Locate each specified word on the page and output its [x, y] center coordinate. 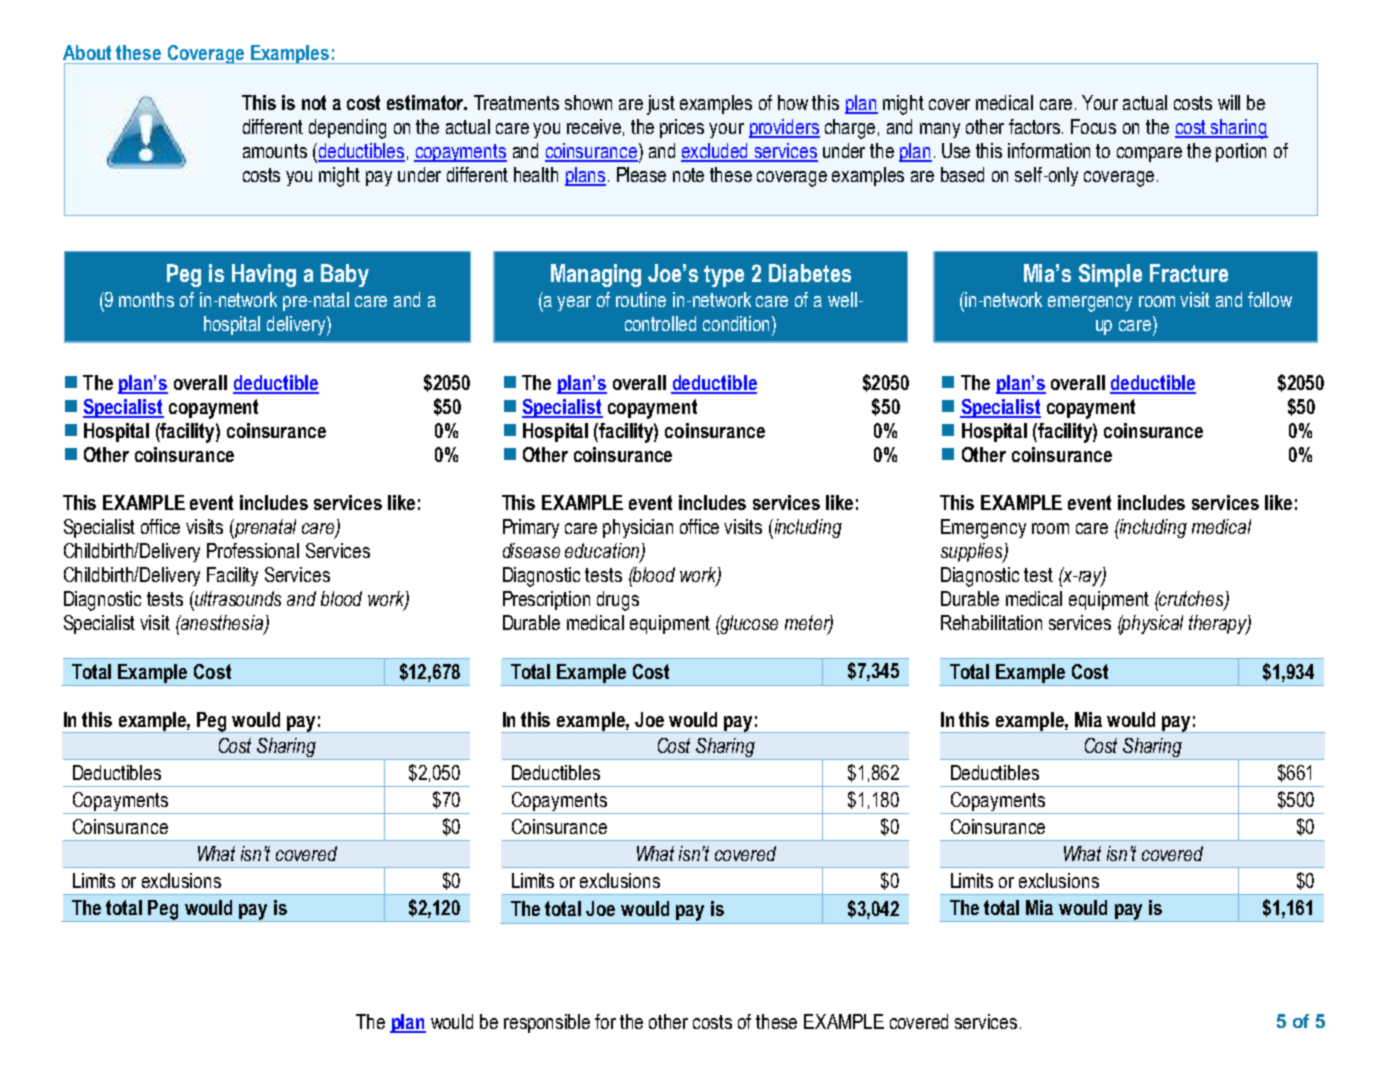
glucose [748, 624]
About [87, 52]
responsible [547, 1023]
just [661, 105]
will [1229, 102]
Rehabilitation [991, 622]
